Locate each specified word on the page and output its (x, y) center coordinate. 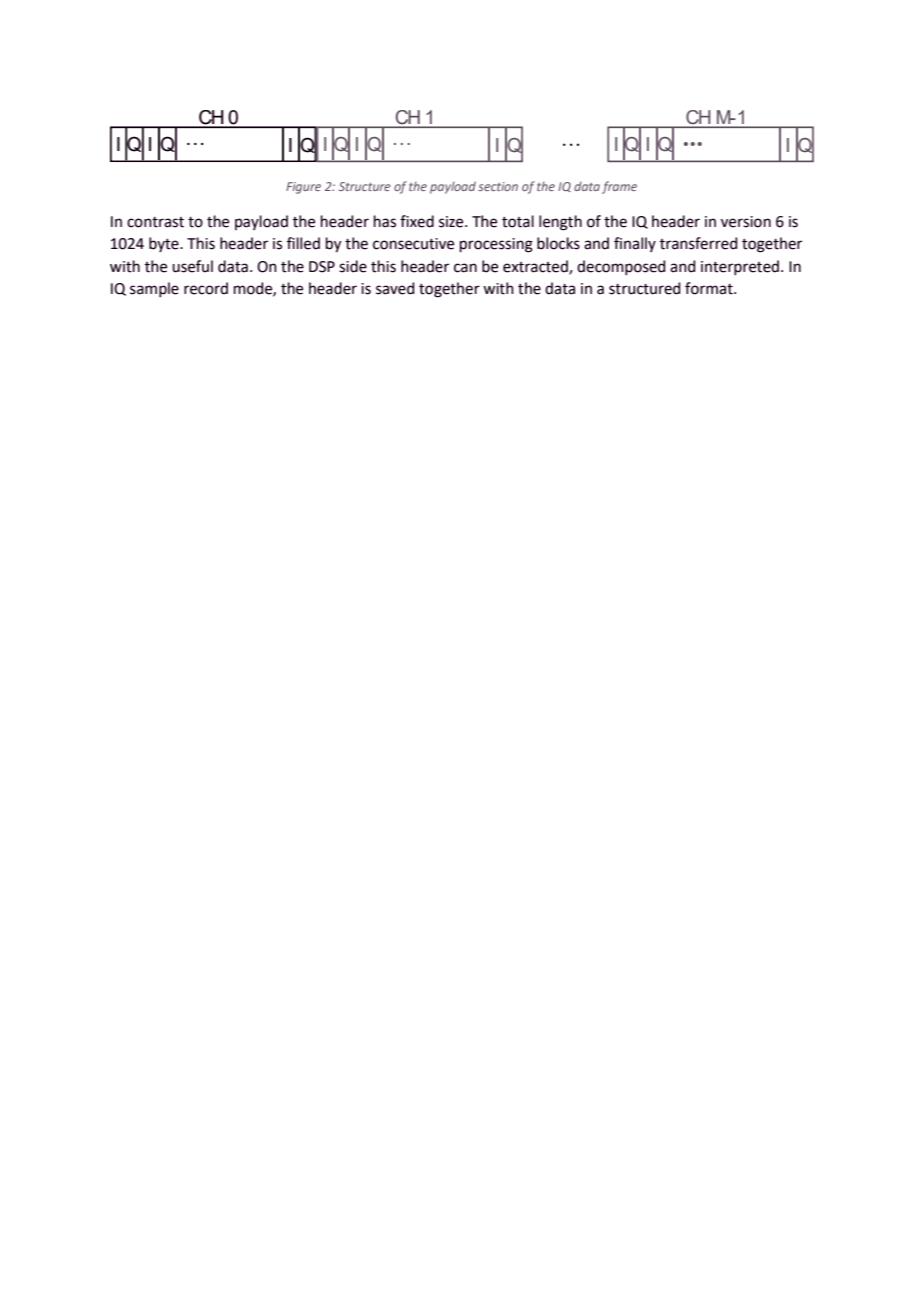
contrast (155, 222)
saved (395, 288)
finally (635, 244)
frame (619, 187)
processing (496, 245)
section (498, 186)
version (746, 222)
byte (165, 244)
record (206, 288)
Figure (303, 188)
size (452, 222)
